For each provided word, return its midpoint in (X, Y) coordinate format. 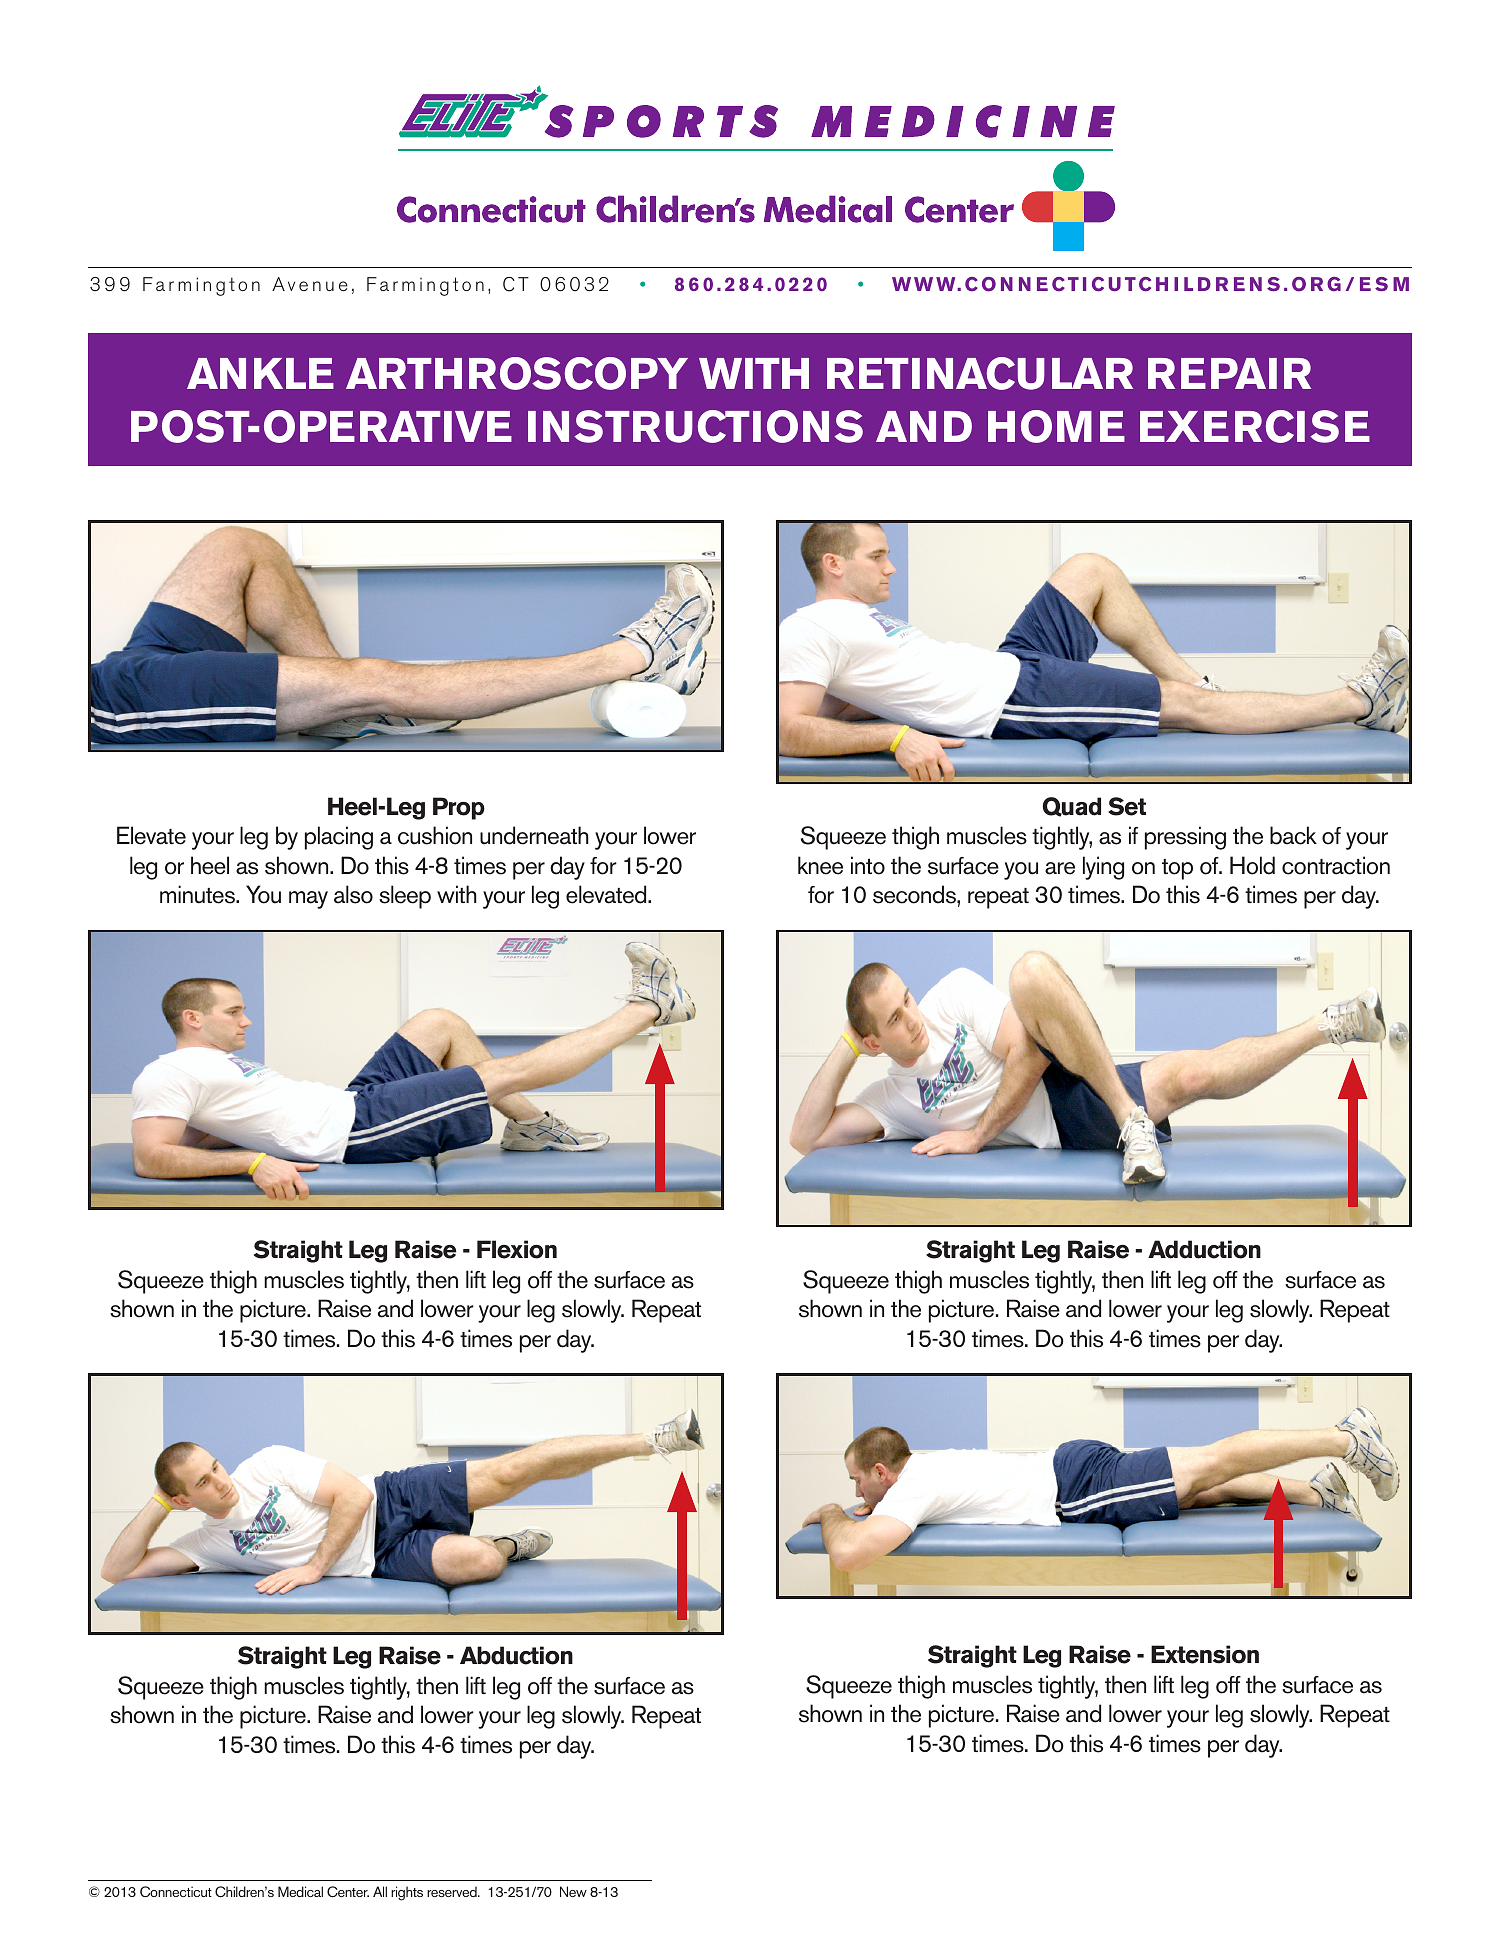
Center (348, 1892)
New (573, 1891)
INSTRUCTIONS (695, 426)
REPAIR (1229, 373)
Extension (1205, 1654)
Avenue (310, 284)
